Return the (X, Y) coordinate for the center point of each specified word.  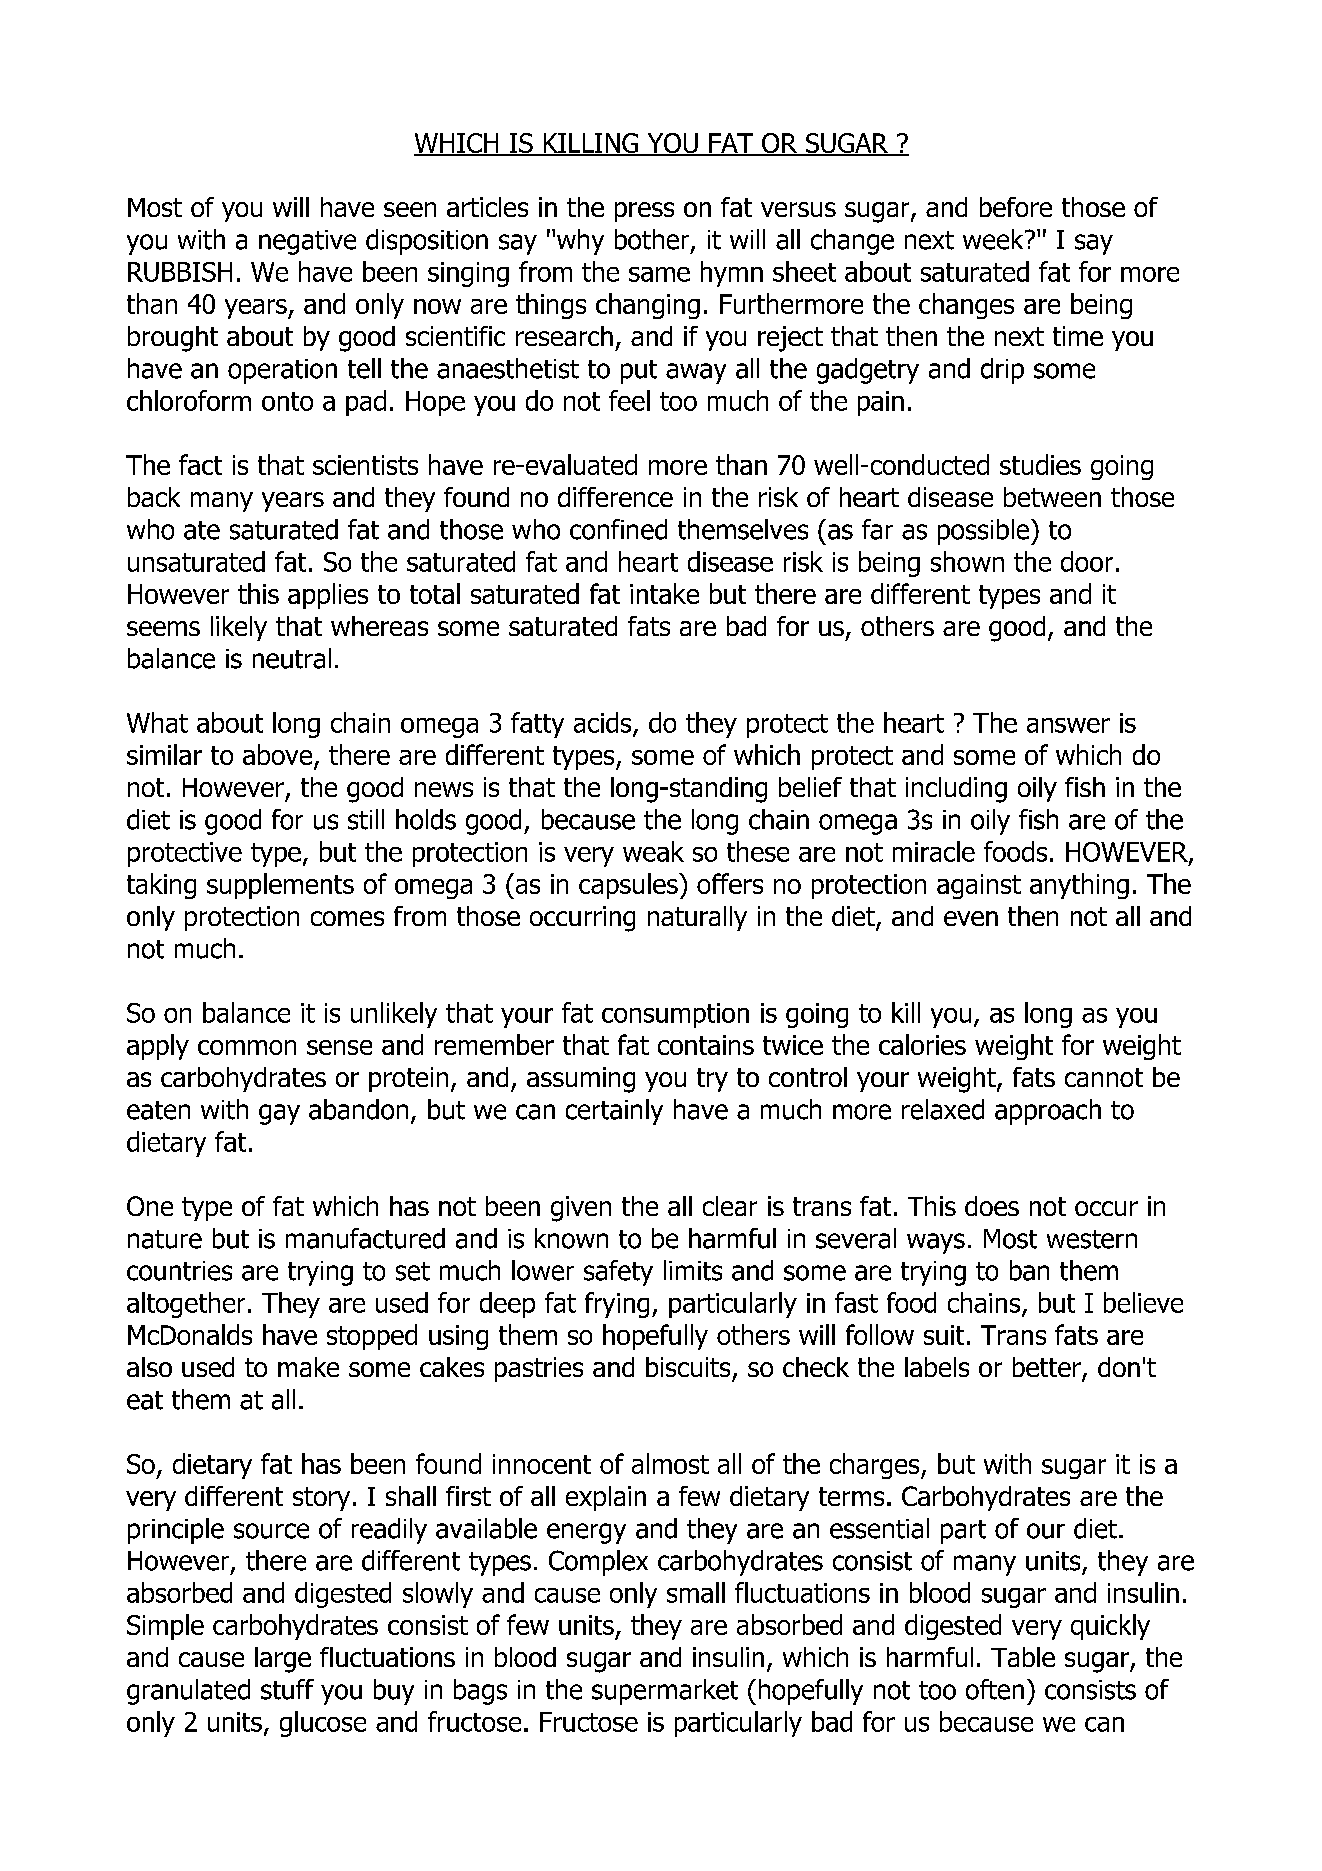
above (277, 754)
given (581, 1209)
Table (1023, 1657)
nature (165, 1239)
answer (1068, 725)
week (994, 239)
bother (653, 240)
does (992, 1206)
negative (307, 242)
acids (604, 723)
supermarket (665, 1692)
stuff (287, 1689)
